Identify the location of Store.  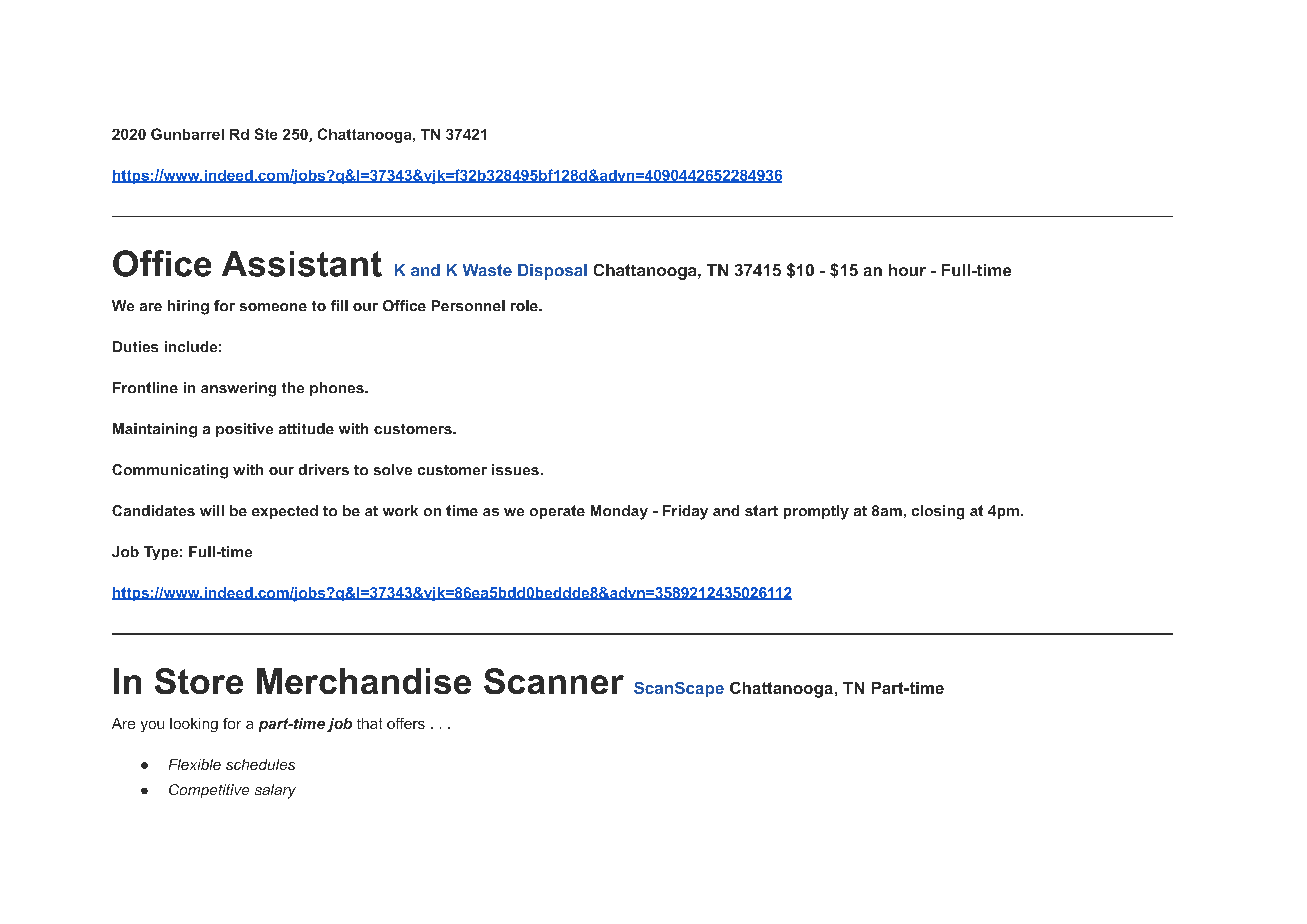
(199, 681).
